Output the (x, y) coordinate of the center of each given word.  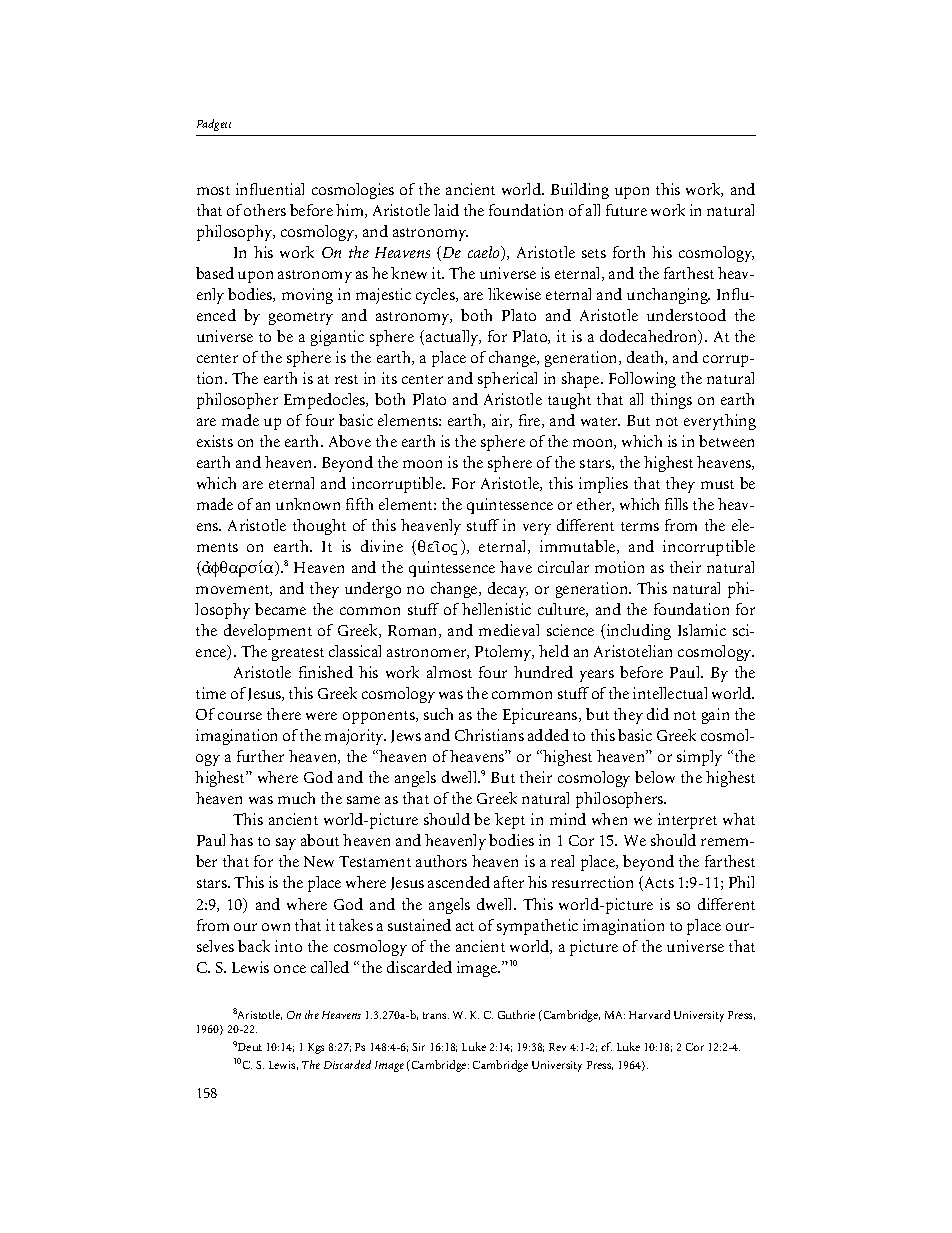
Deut (250, 1047)
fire (531, 421)
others (265, 210)
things (671, 401)
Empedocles (326, 401)
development (268, 632)
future (626, 210)
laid (446, 210)
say (286, 844)
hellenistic (496, 609)
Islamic (702, 630)
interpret (687, 821)
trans (436, 1015)
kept (510, 821)
